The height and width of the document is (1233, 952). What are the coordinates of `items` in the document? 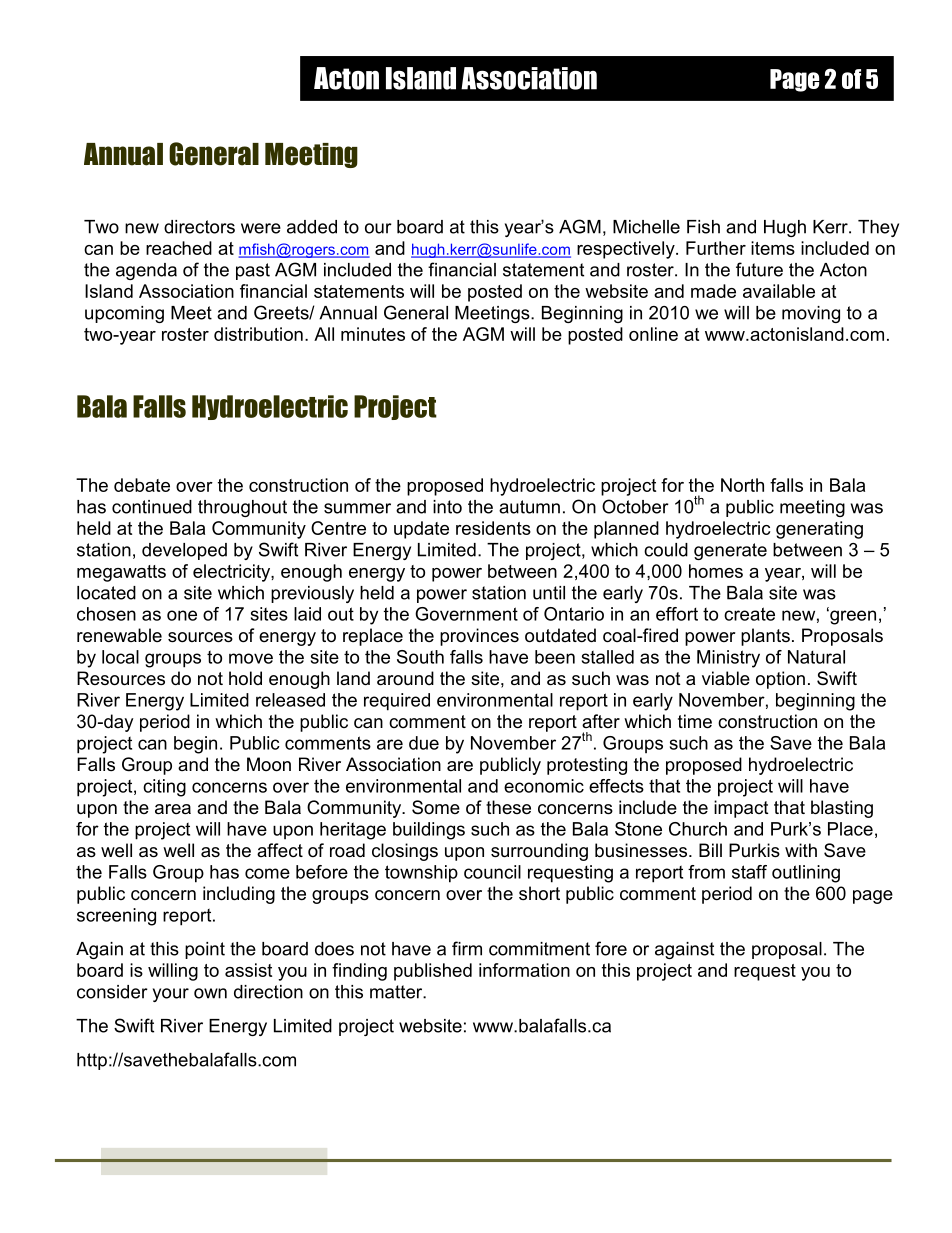 It's located at (773, 248).
